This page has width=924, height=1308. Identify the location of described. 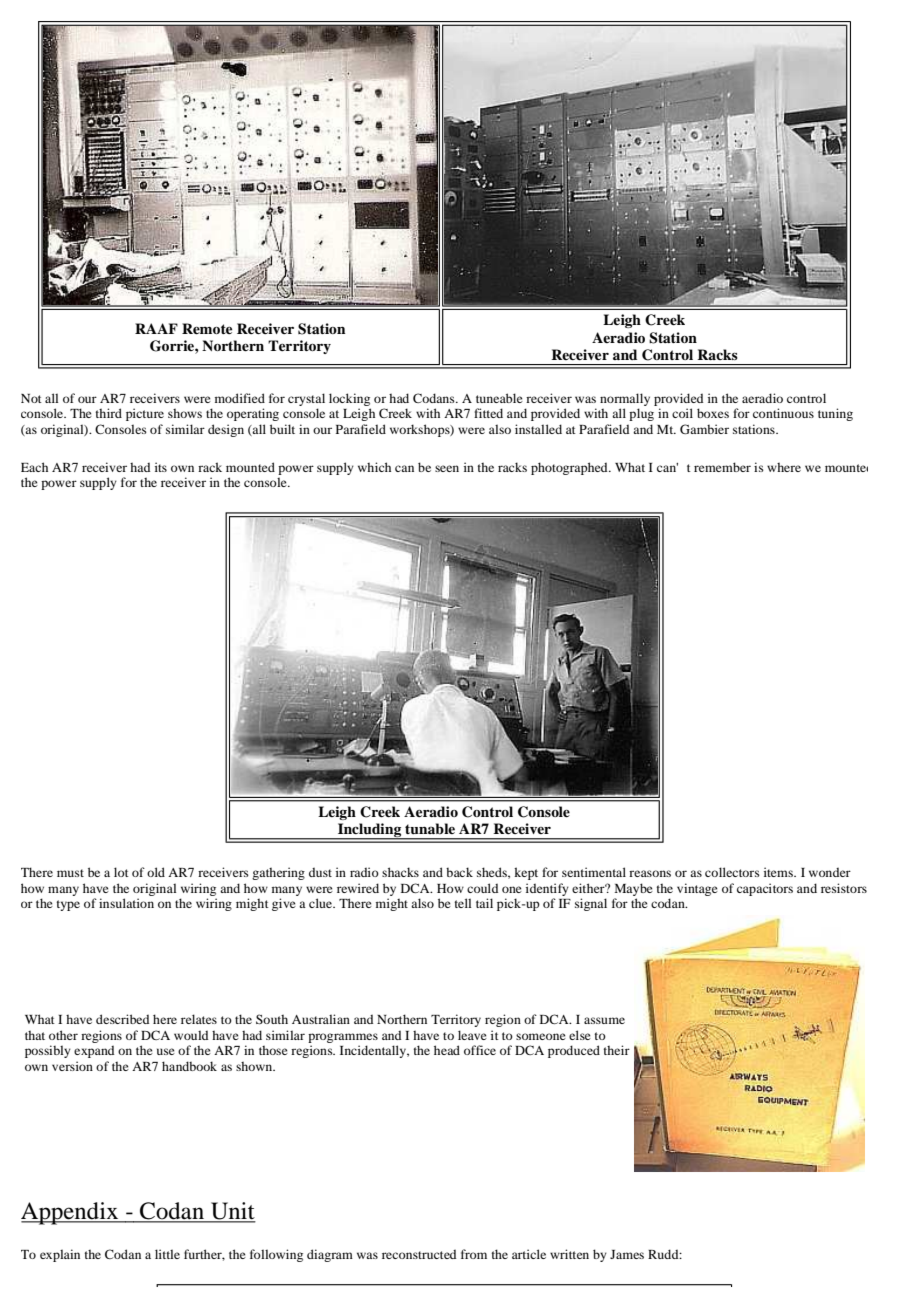
(122, 1019).
